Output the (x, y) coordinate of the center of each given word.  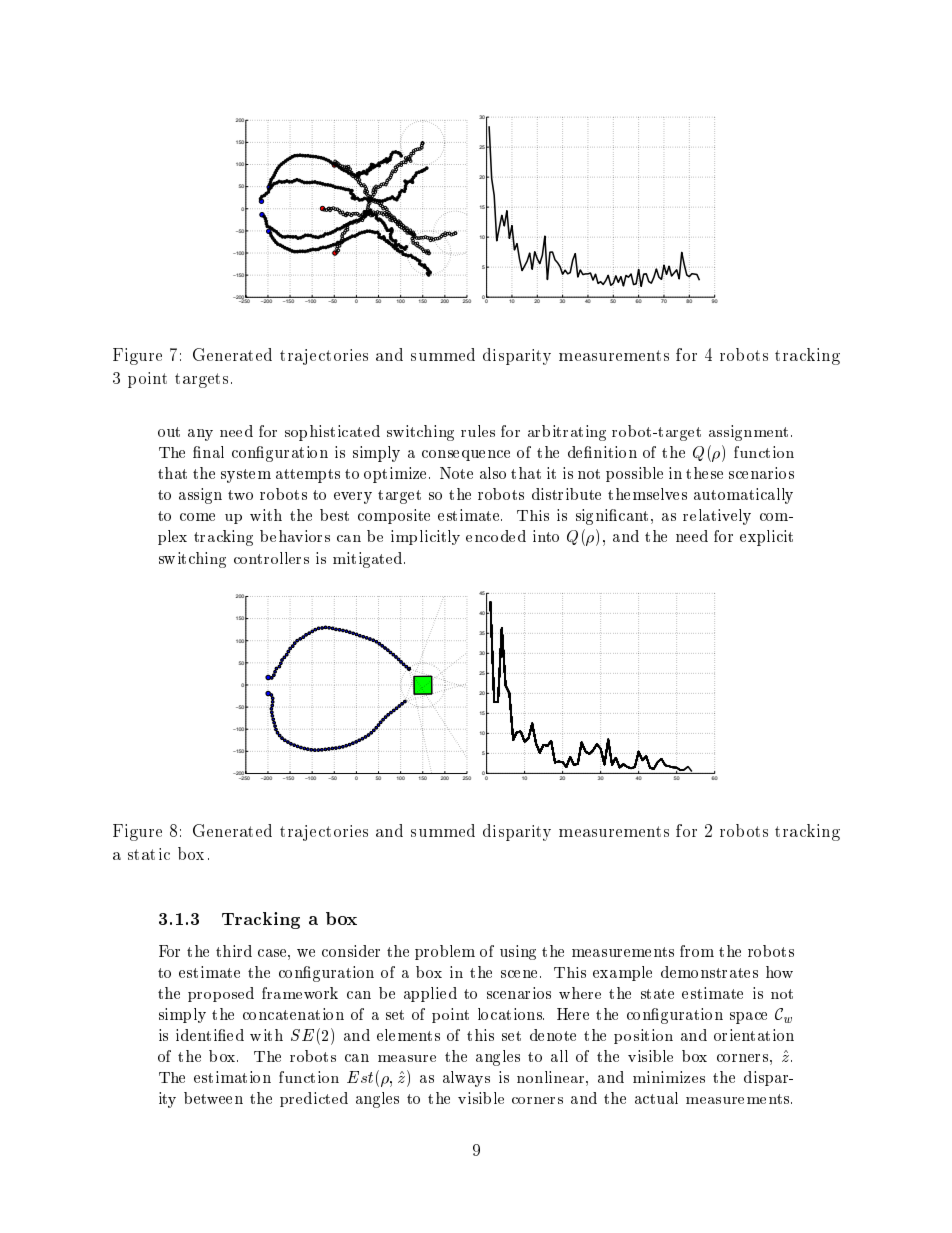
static (149, 854)
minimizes (669, 1077)
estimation (232, 1077)
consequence (466, 455)
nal (212, 452)
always (466, 1079)
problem (445, 952)
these (704, 473)
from (697, 951)
